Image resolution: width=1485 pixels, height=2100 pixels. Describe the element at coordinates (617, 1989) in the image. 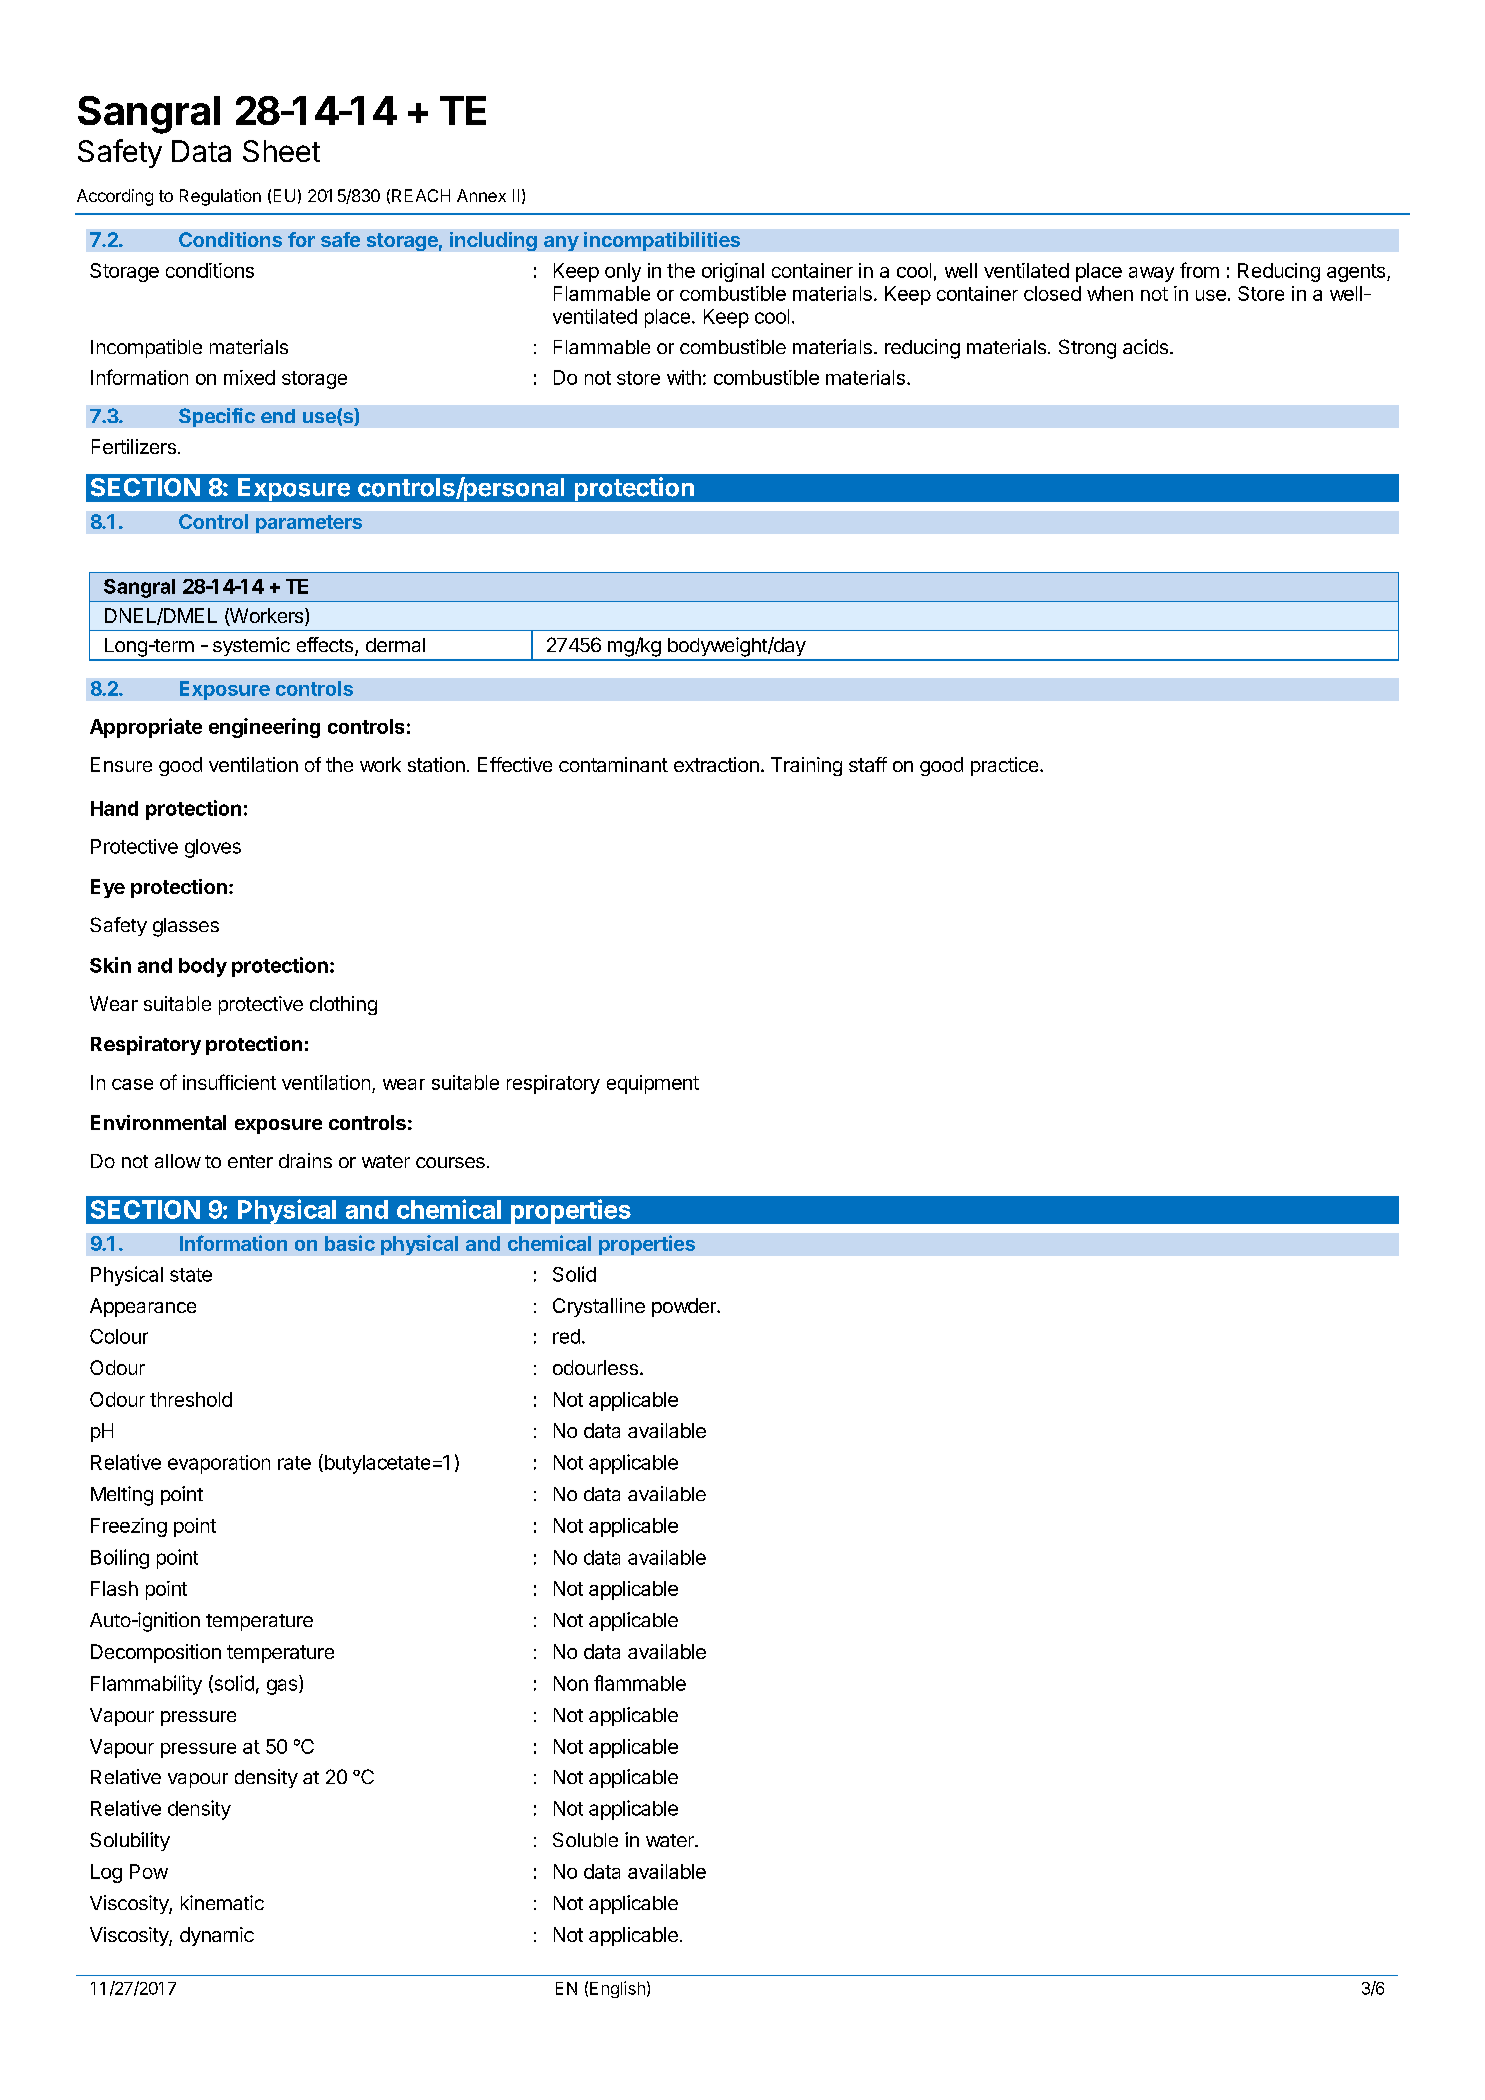

I see `English` at that location.
